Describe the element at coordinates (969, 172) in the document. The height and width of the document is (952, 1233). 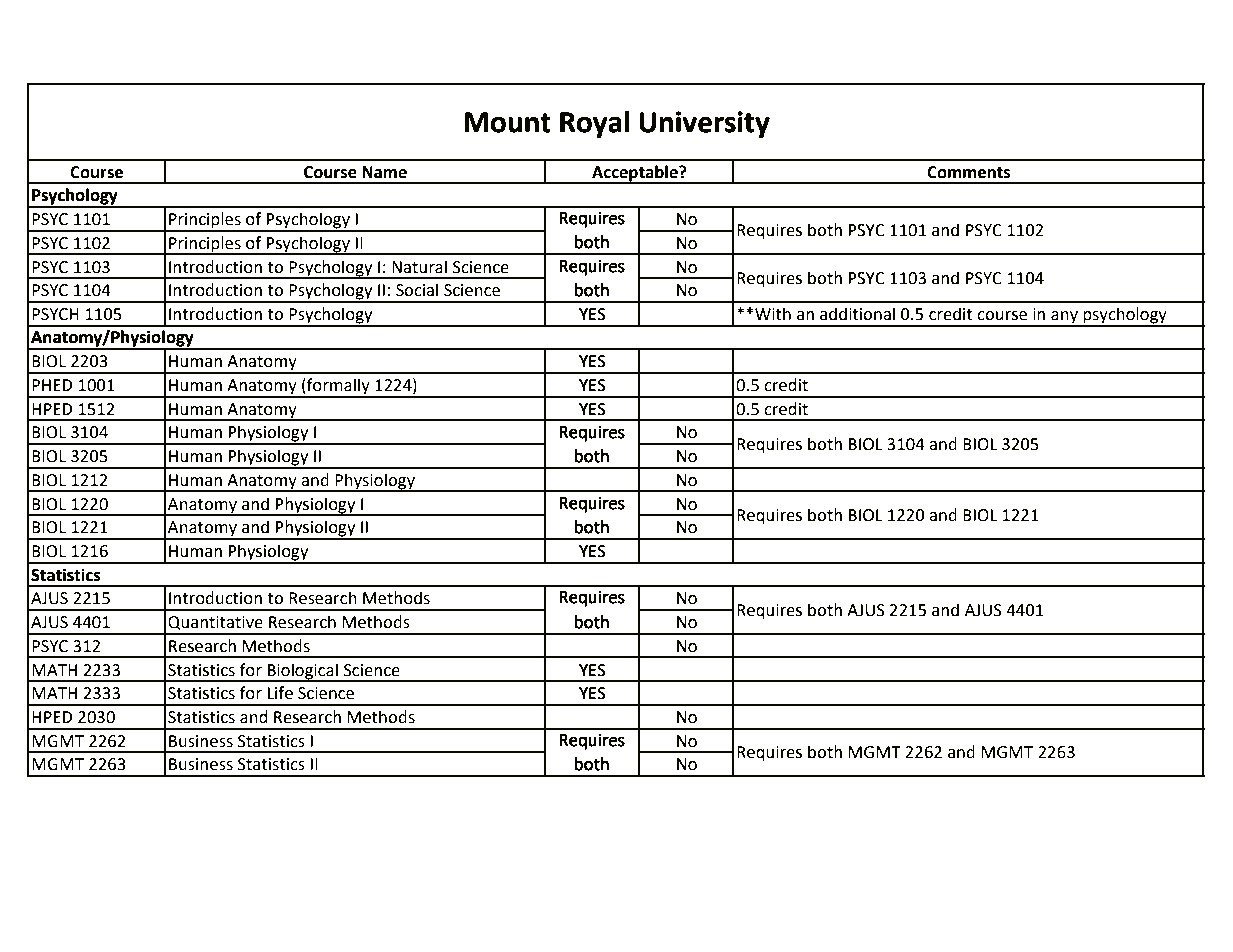
I see `Comments` at that location.
